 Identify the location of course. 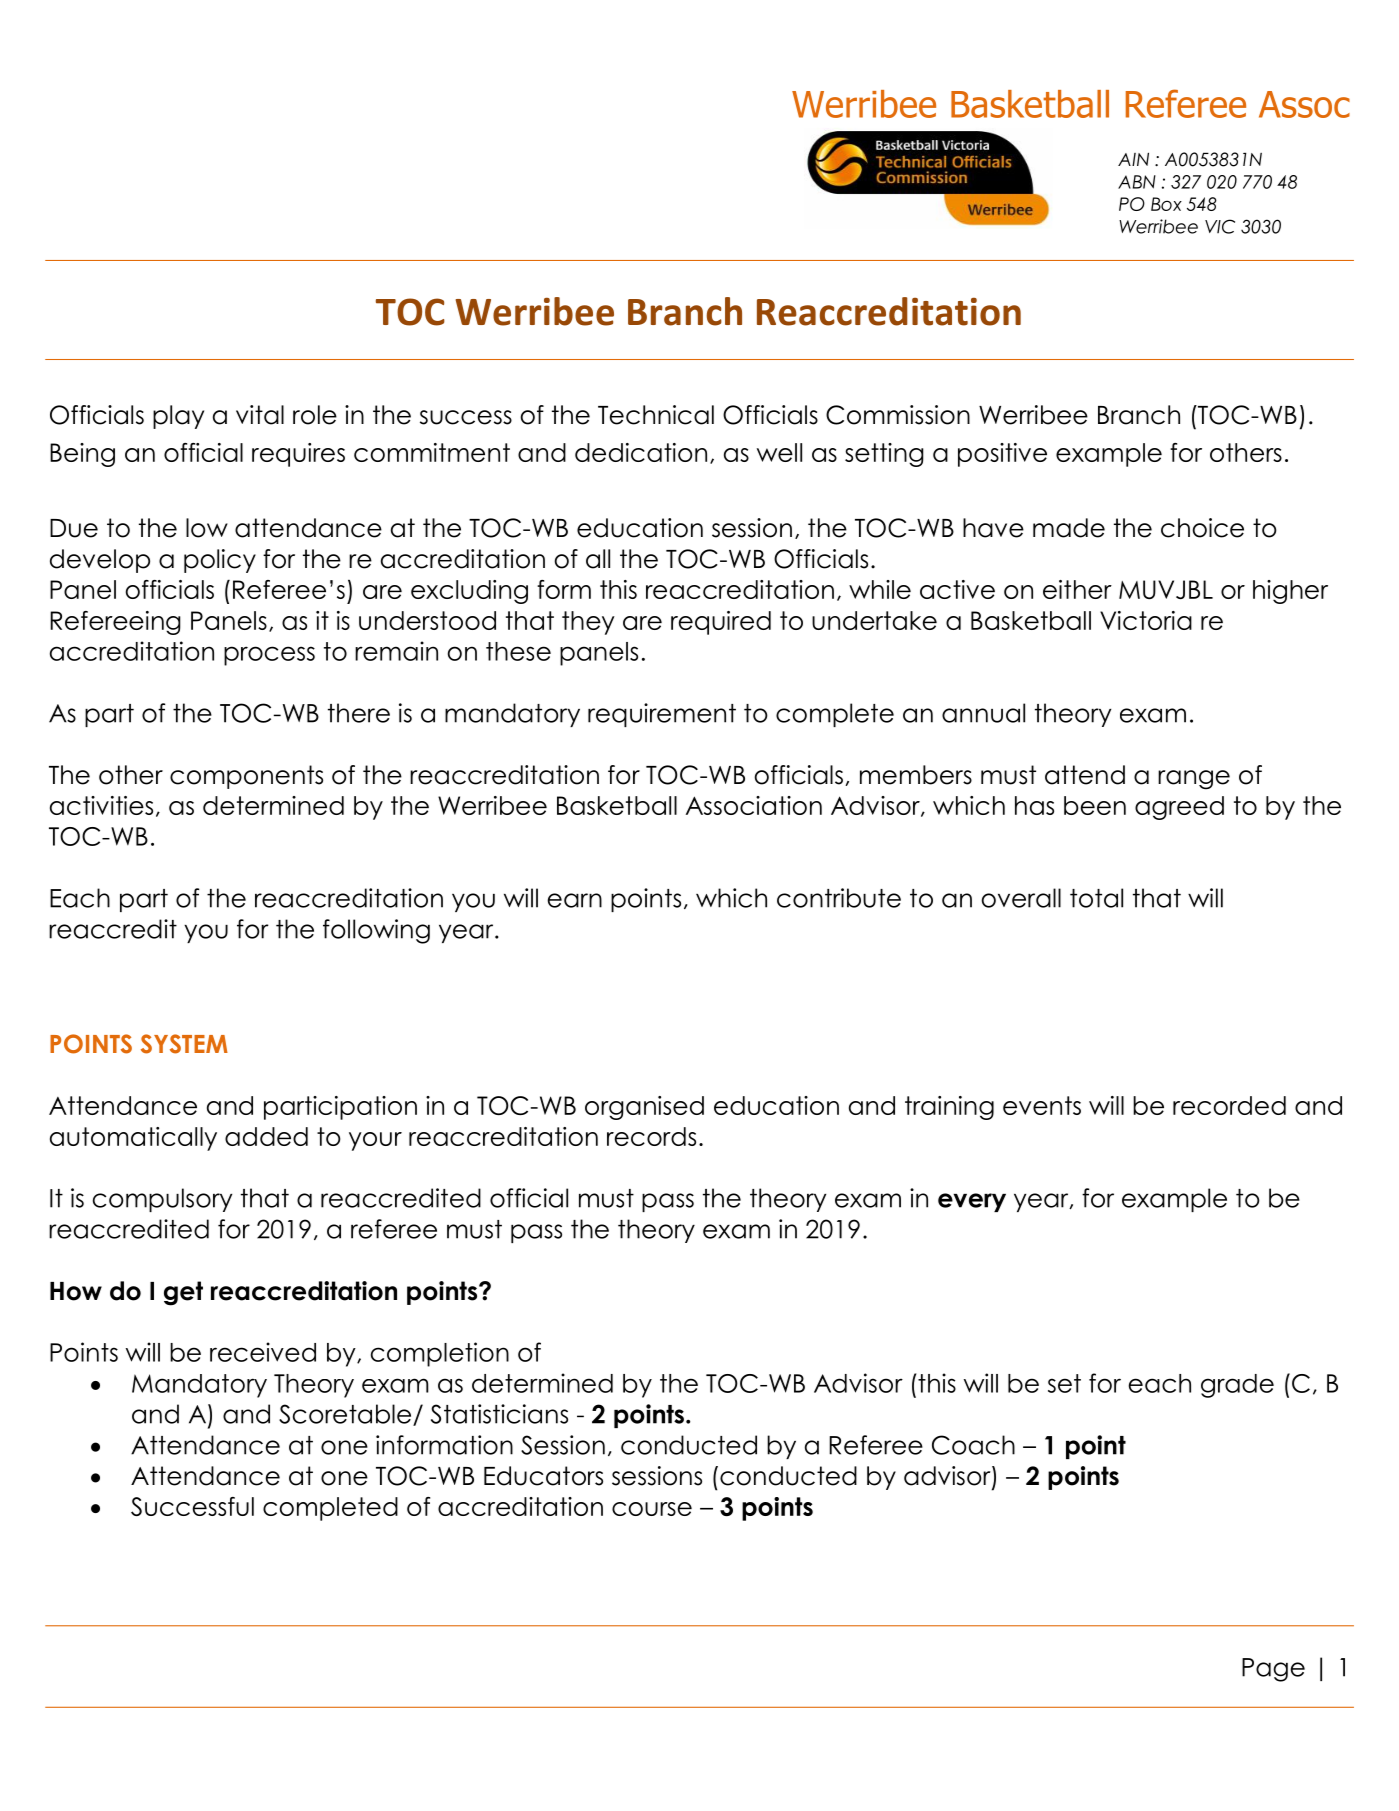
(652, 1509).
